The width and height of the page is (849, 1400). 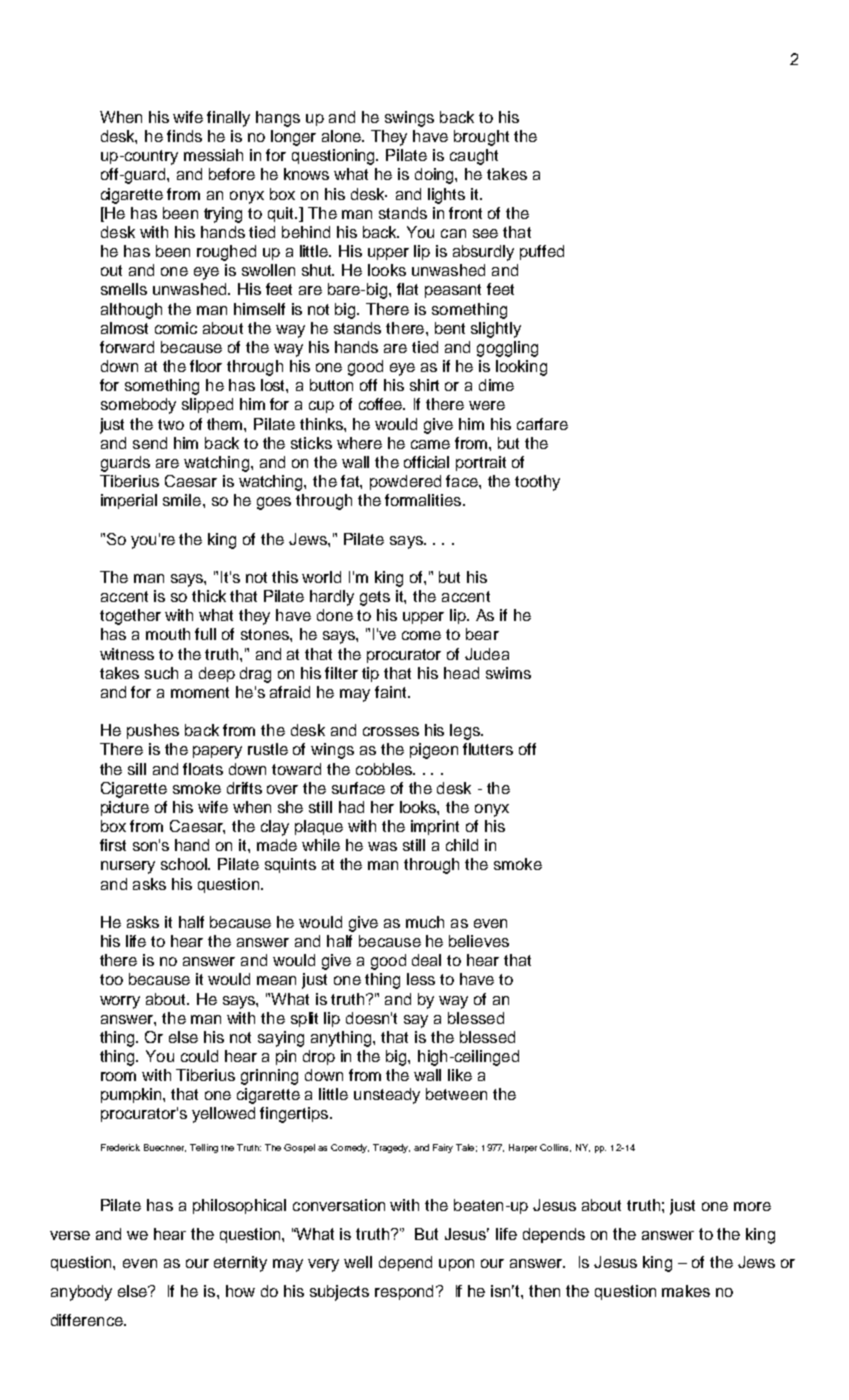 I want to click on much, so click(x=425, y=922).
